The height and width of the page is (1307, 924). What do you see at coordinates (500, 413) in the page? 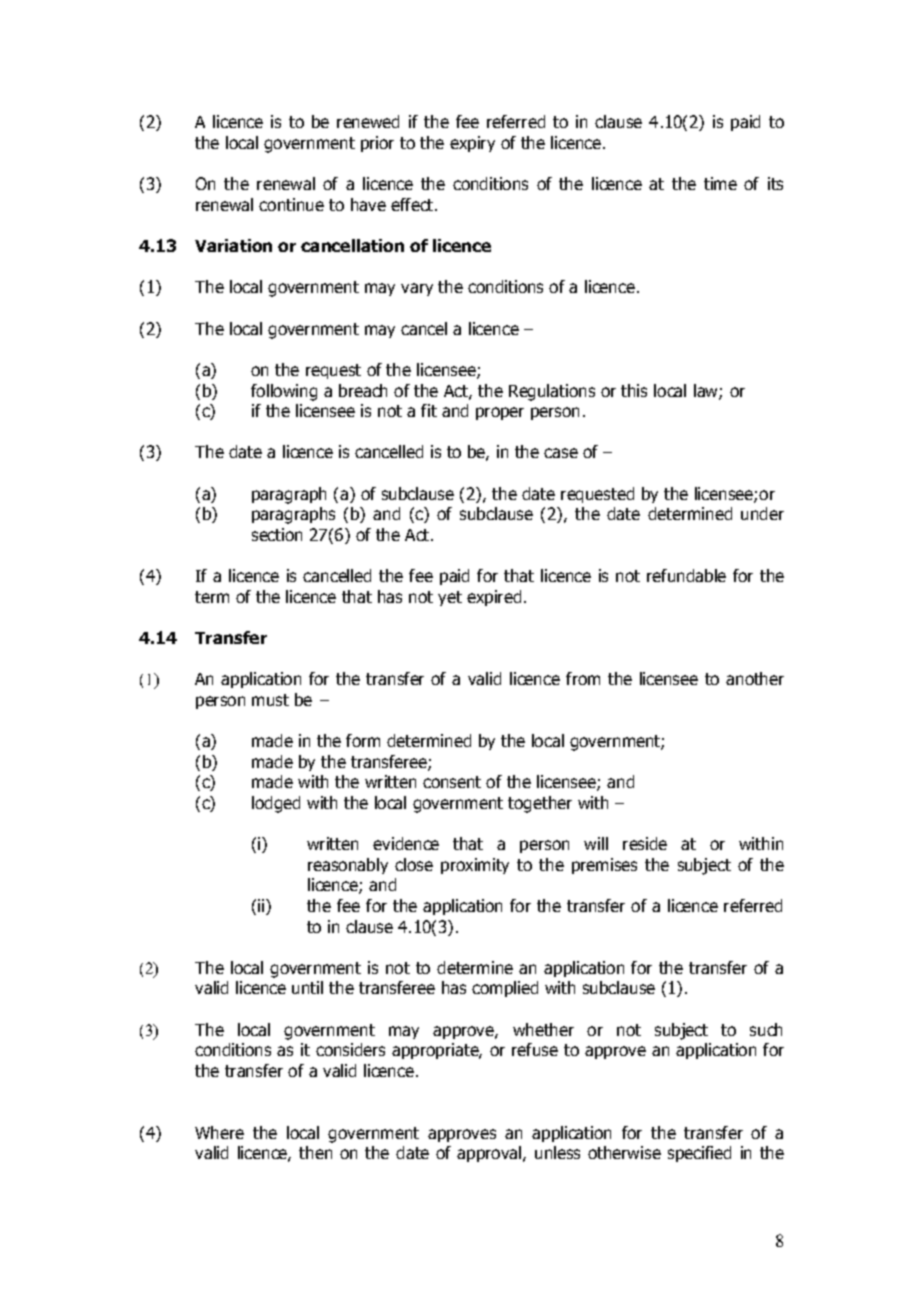
I see `proper` at bounding box center [500, 413].
